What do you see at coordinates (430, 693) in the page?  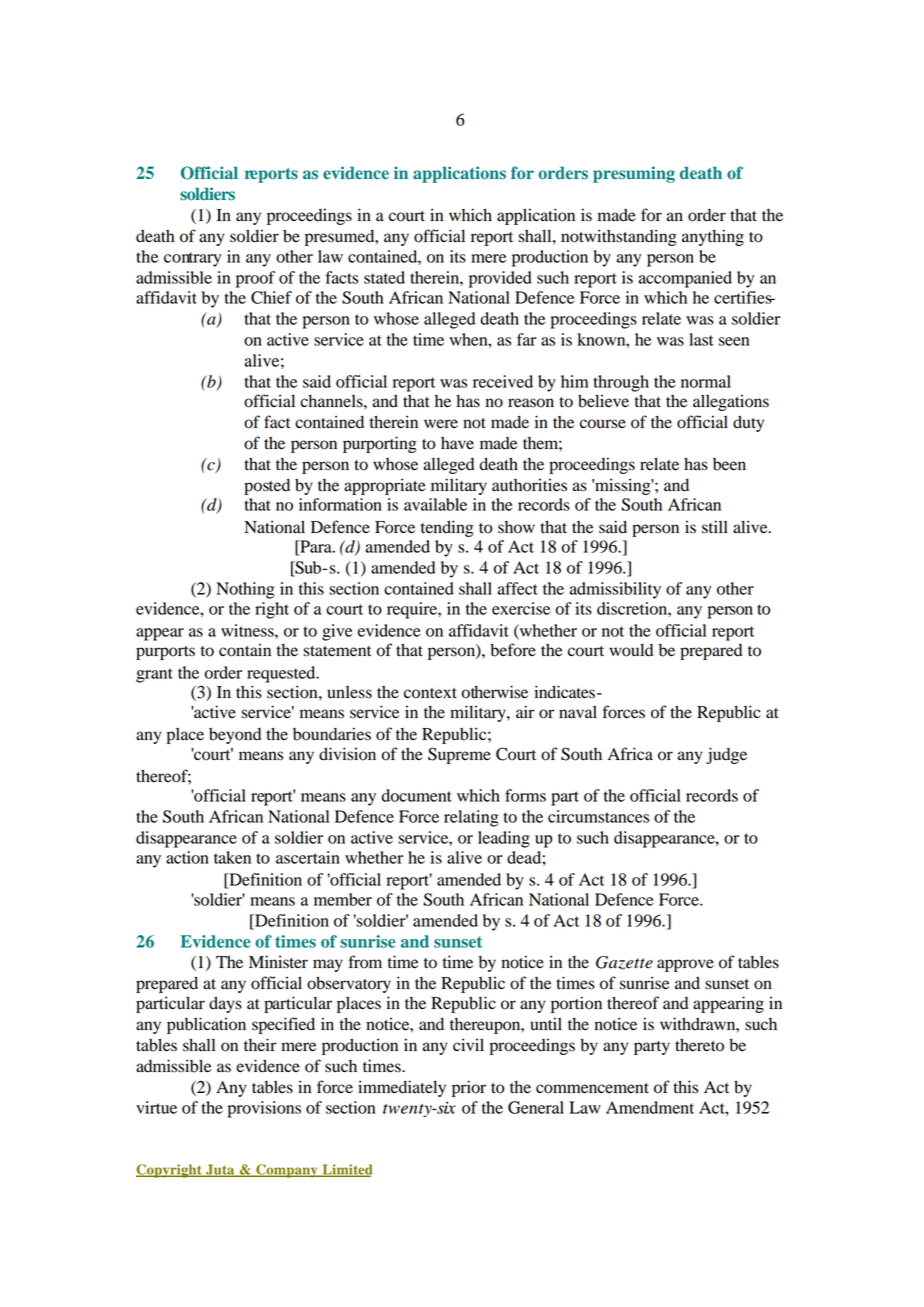 I see `context` at bounding box center [430, 693].
